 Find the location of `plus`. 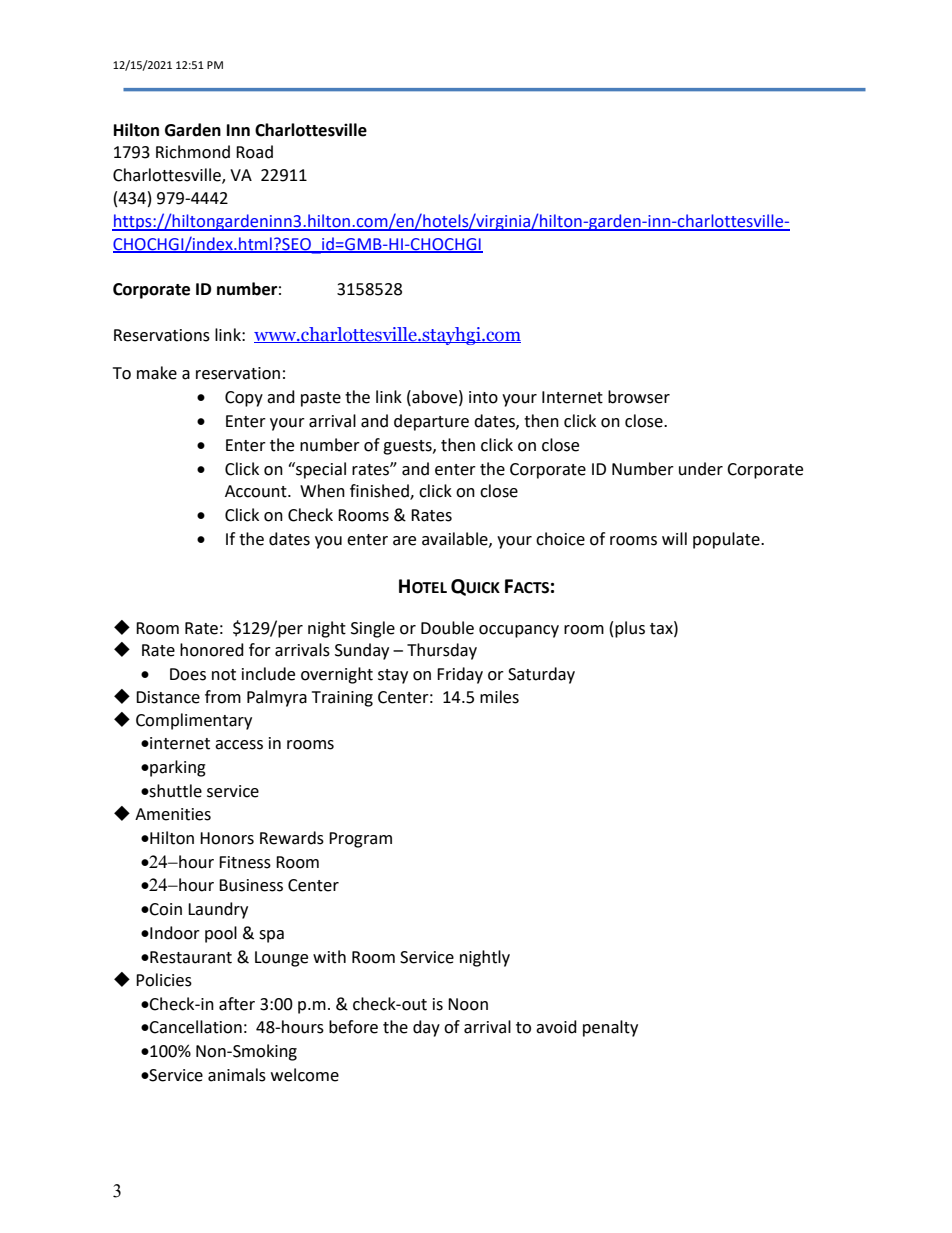

plus is located at coordinates (630, 629).
